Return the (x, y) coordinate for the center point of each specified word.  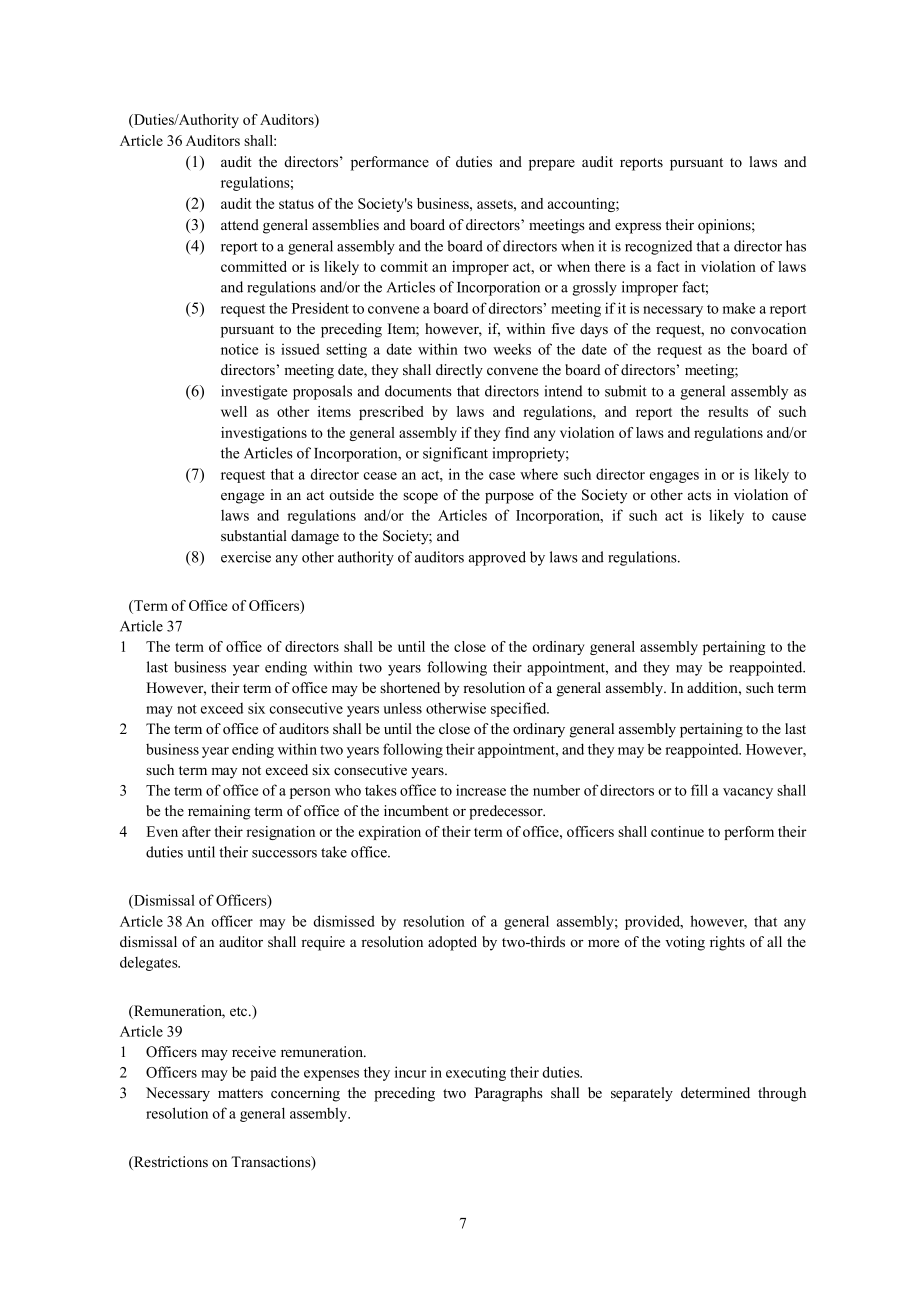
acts (699, 496)
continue (677, 831)
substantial (254, 536)
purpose (509, 498)
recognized (659, 247)
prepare (552, 165)
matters (240, 1094)
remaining (219, 812)
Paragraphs (509, 1094)
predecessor (507, 812)
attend (240, 224)
